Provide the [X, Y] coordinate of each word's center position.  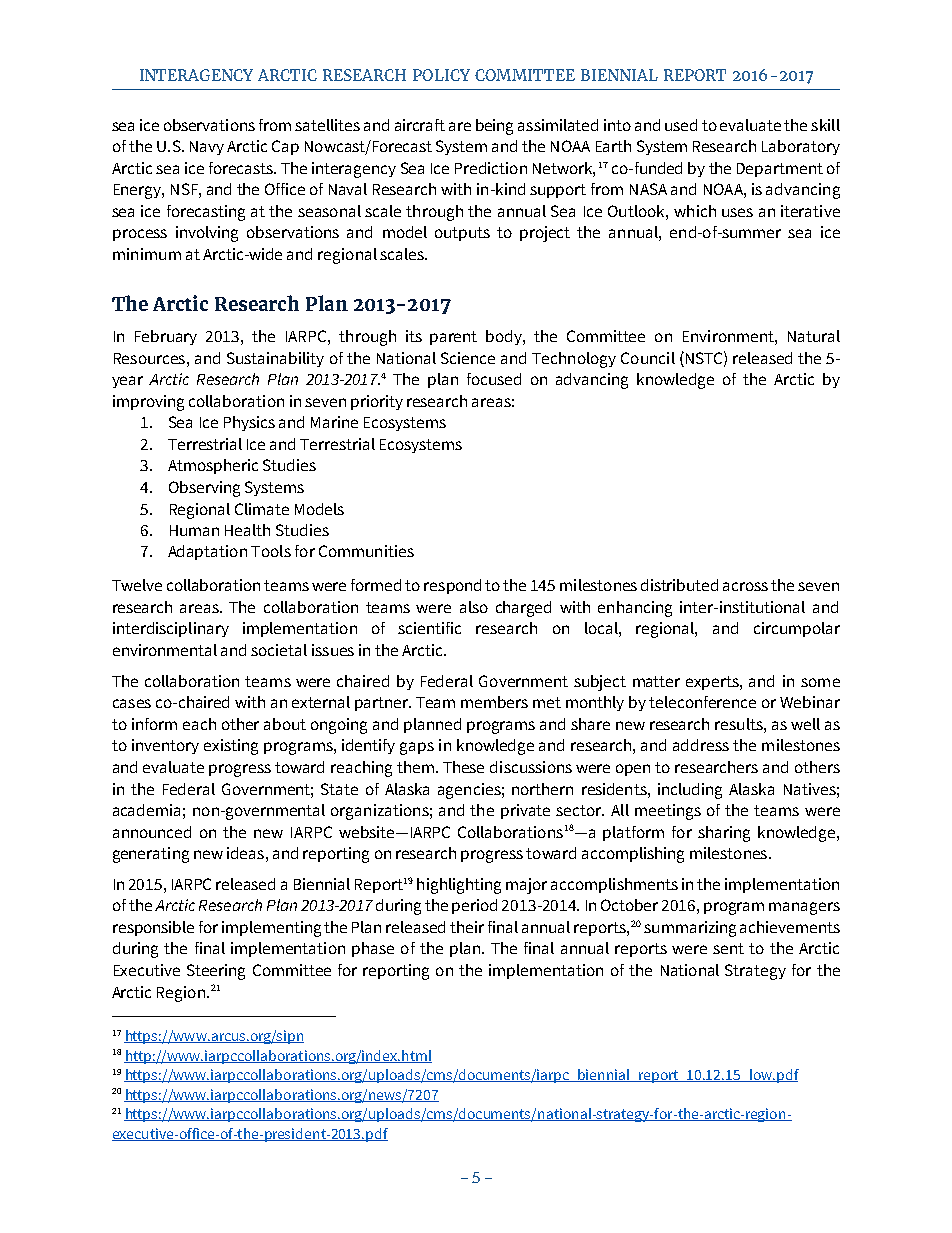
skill [825, 125]
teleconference [702, 702]
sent [728, 948]
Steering [216, 972]
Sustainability [275, 359]
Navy [207, 148]
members [494, 702]
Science [468, 358]
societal [279, 650]
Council [648, 358]
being [494, 127]
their [467, 927]
